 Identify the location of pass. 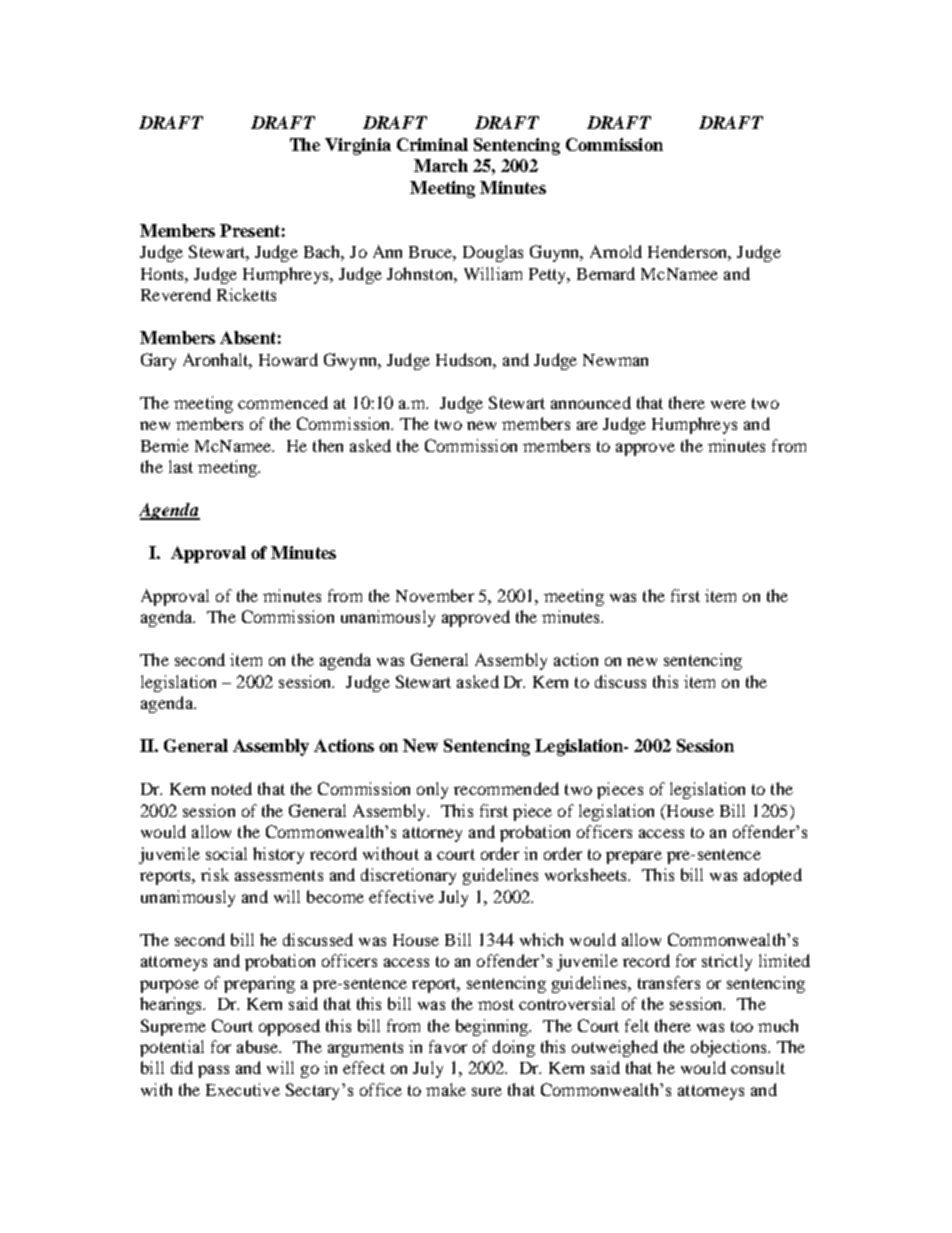
(213, 1071).
